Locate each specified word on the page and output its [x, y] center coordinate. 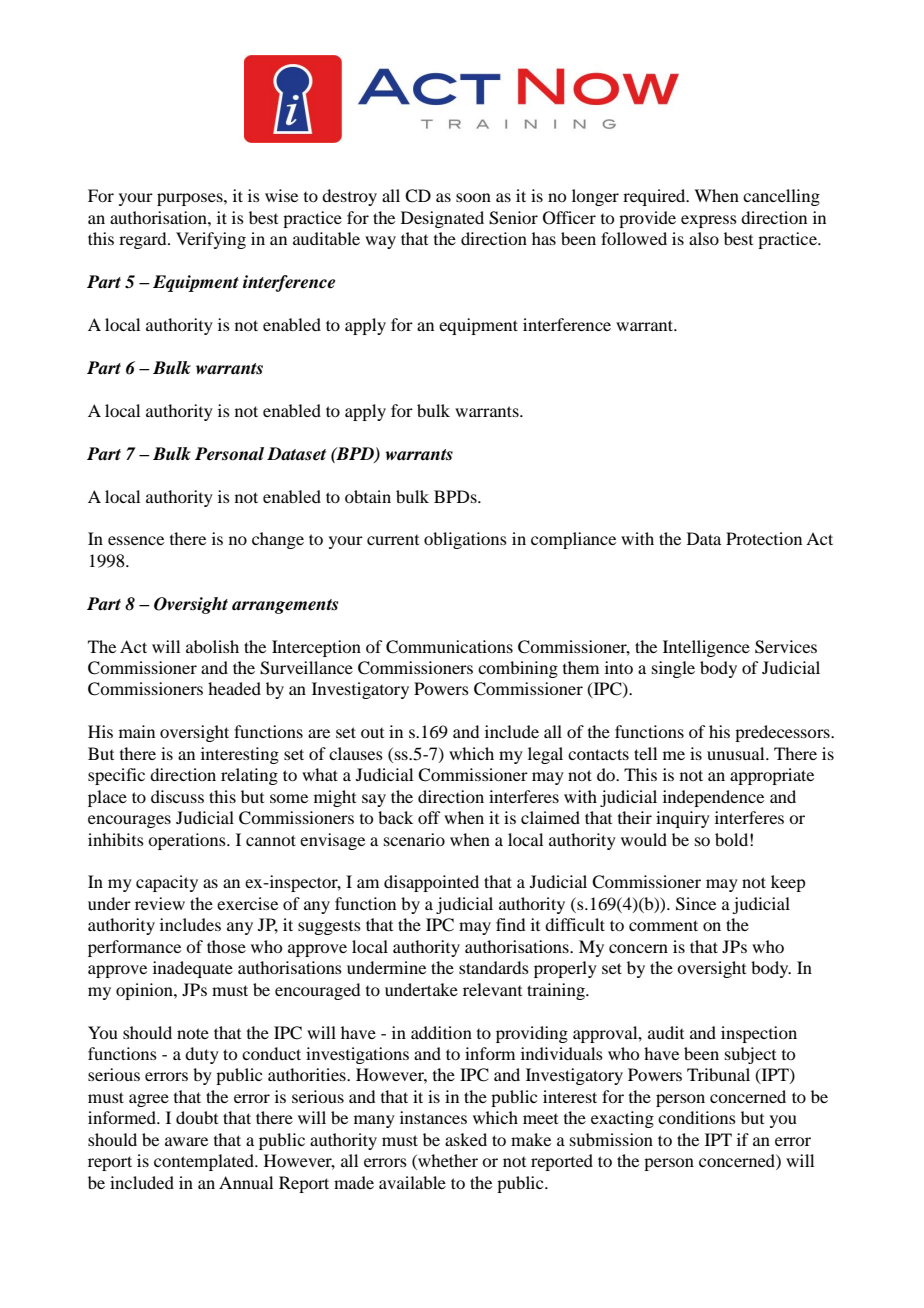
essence [136, 540]
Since [696, 904]
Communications [449, 647]
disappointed [431, 883]
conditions [697, 1117]
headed [234, 688]
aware [186, 1141]
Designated [442, 219]
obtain [368, 496]
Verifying [211, 240]
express [709, 221]
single [673, 669]
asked [466, 1139]
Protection [764, 538]
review [160, 903]
